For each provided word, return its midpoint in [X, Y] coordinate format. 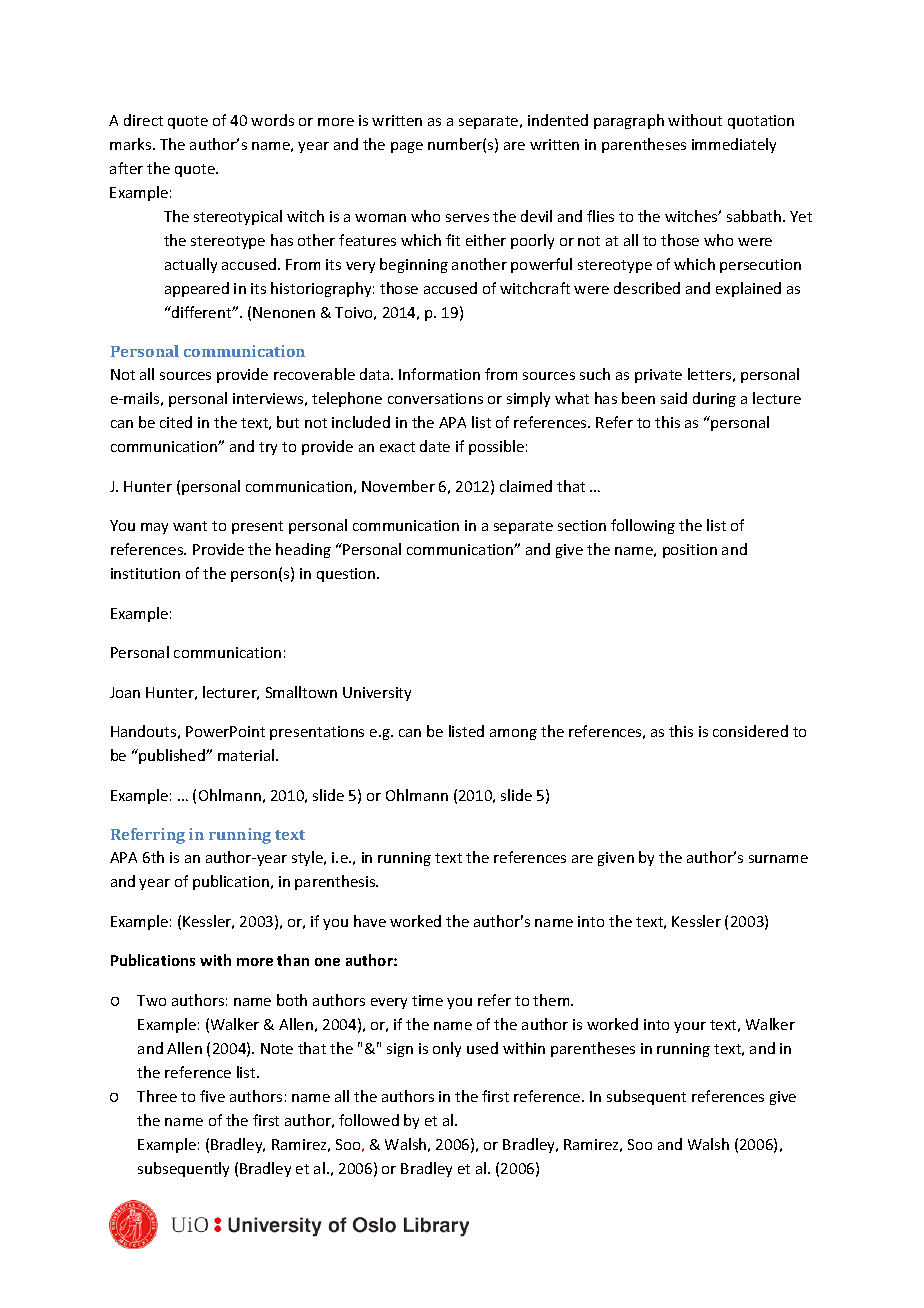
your [690, 1027]
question [347, 575]
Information [439, 374]
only [447, 1049]
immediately [734, 145]
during [714, 399]
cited [176, 422]
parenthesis [336, 882]
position [690, 551]
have [370, 921]
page [407, 147]
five [212, 1096]
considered [750, 731]
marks [132, 144]
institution [145, 573]
